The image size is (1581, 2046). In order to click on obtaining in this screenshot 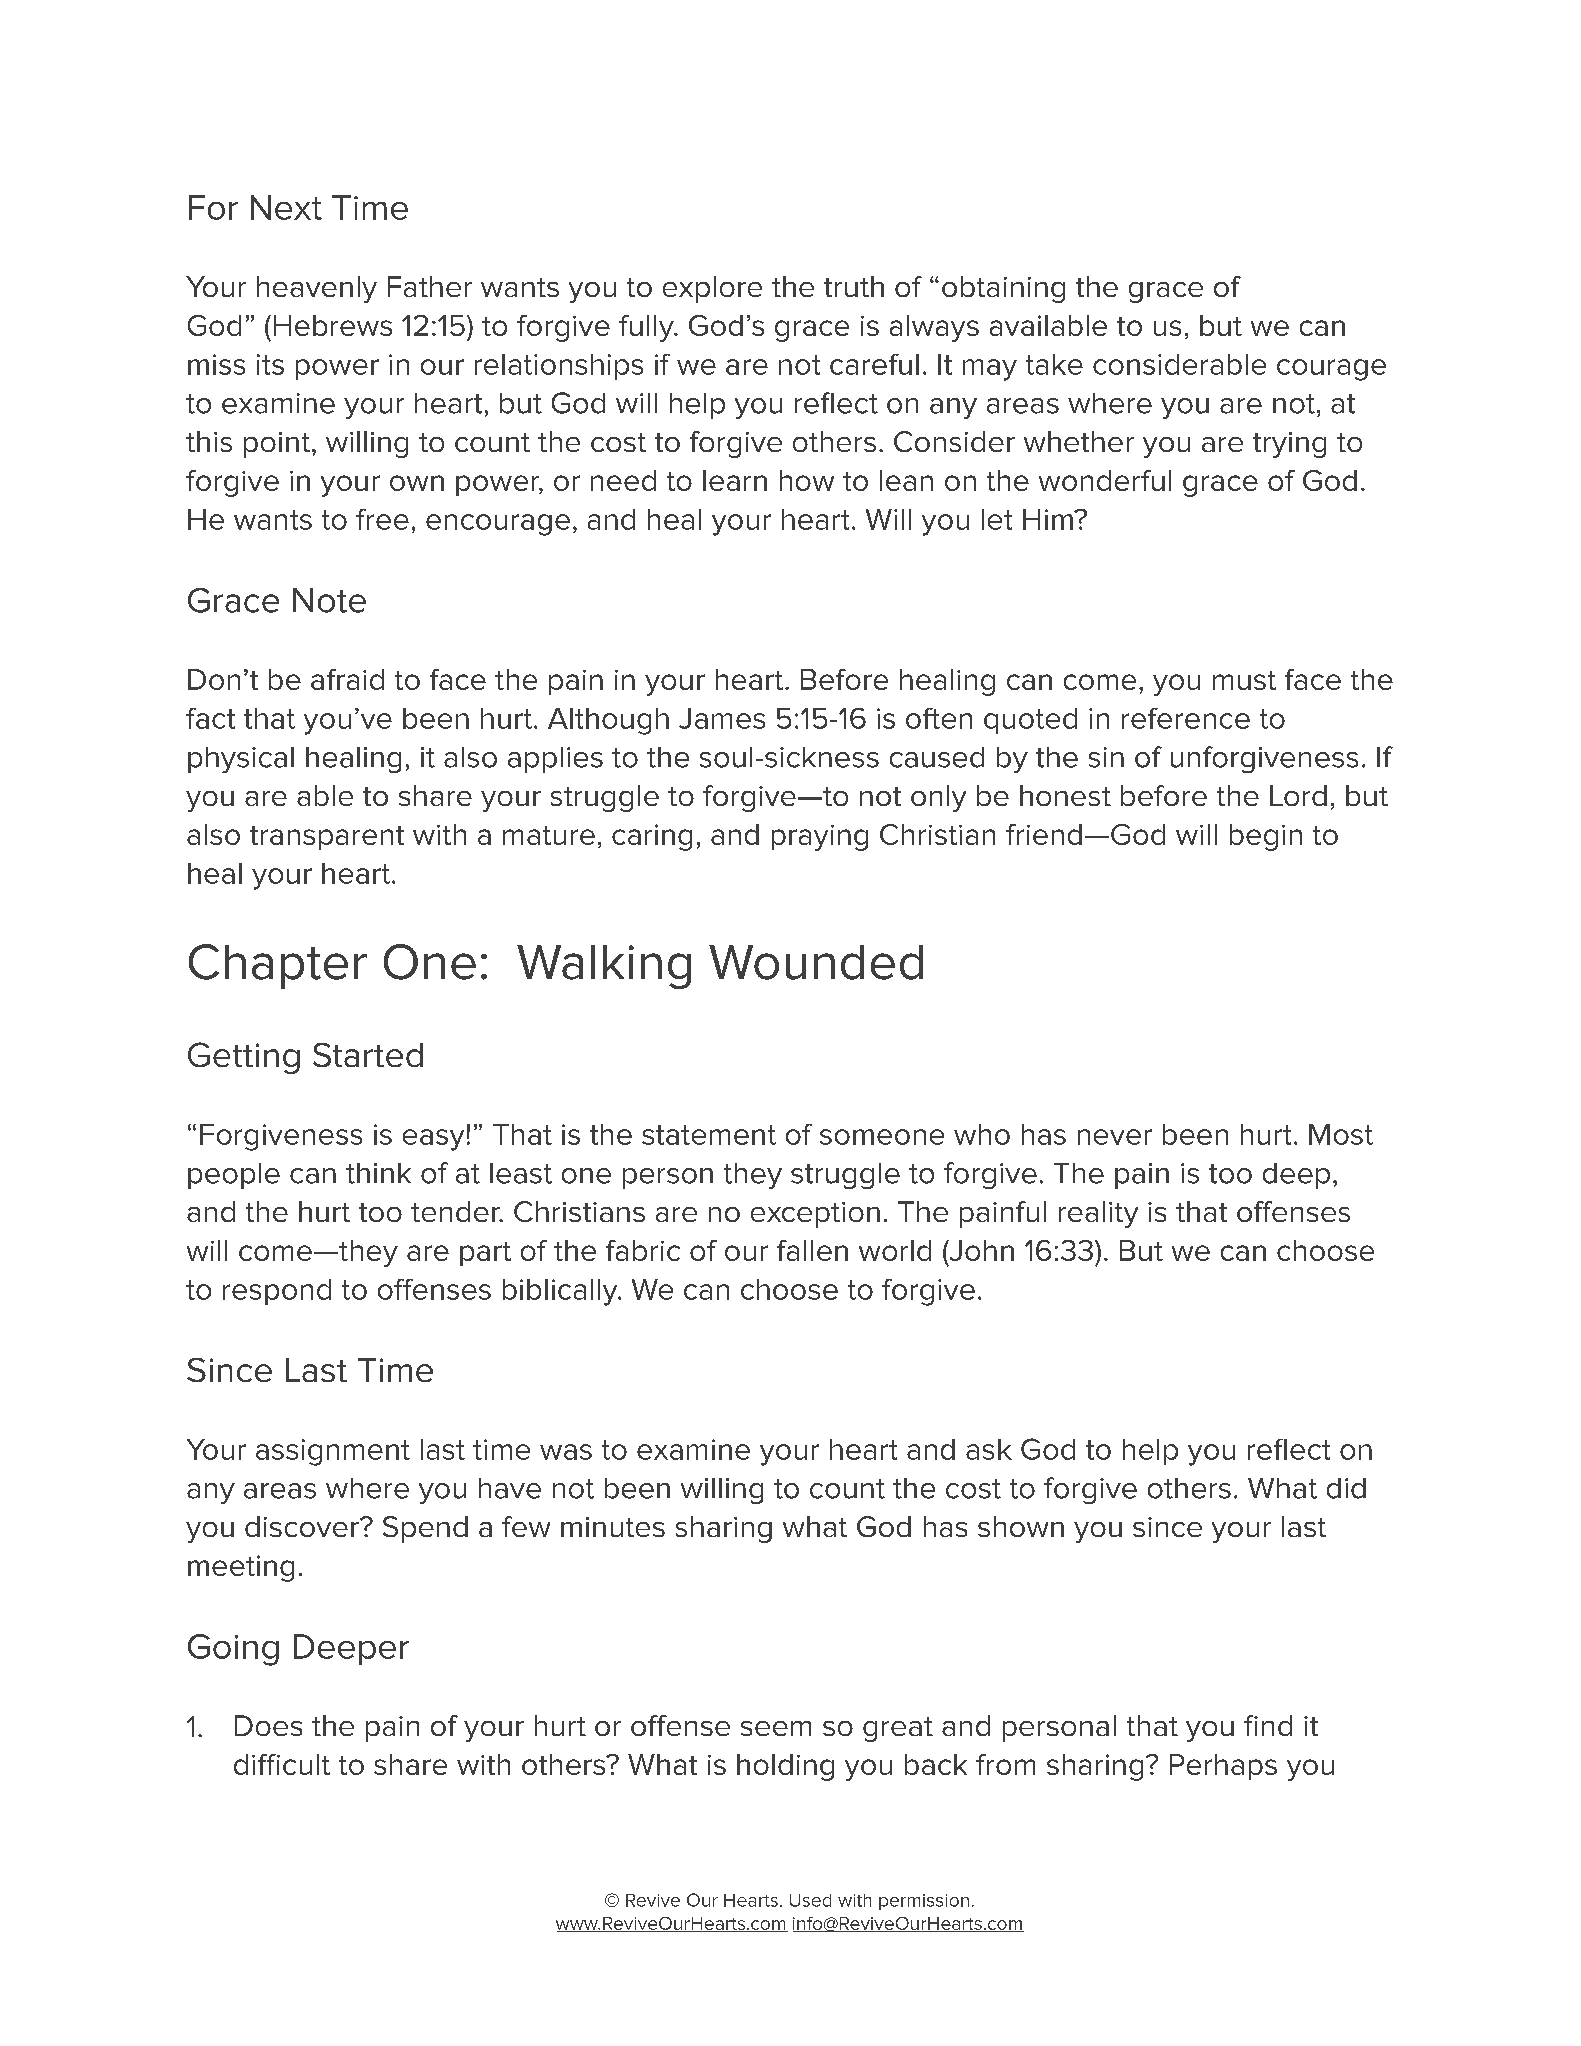, I will do `click(1003, 289)`.
